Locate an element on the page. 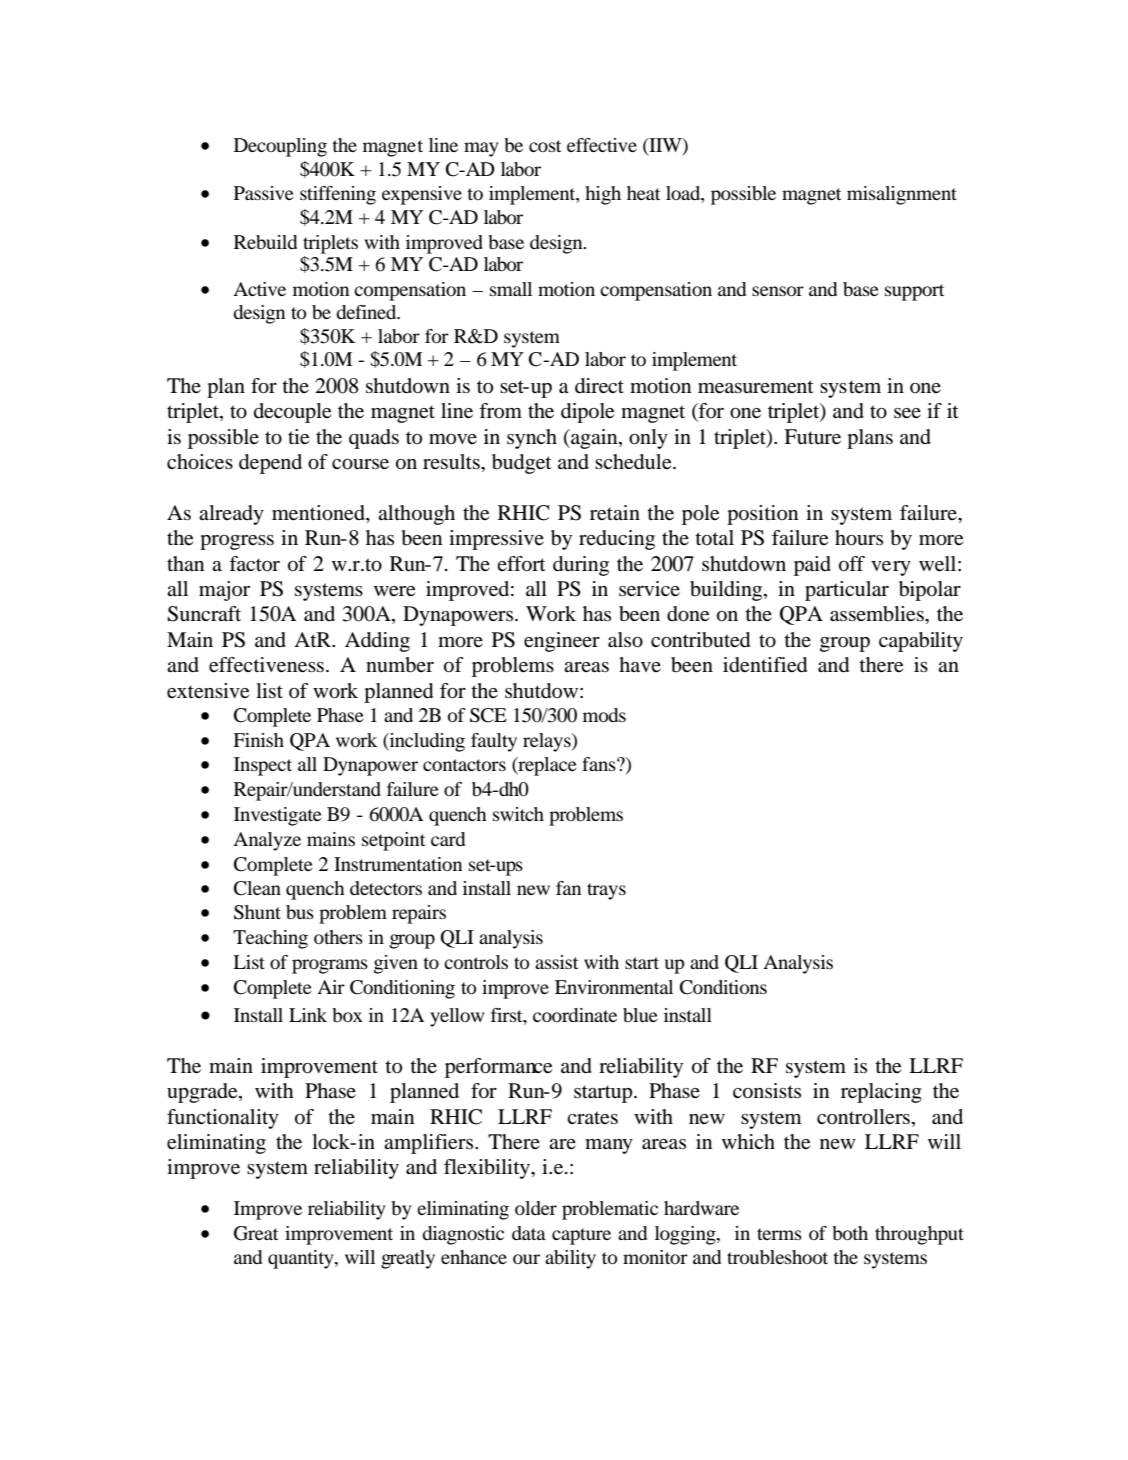 The image size is (1128, 1460). mods is located at coordinates (604, 715).
